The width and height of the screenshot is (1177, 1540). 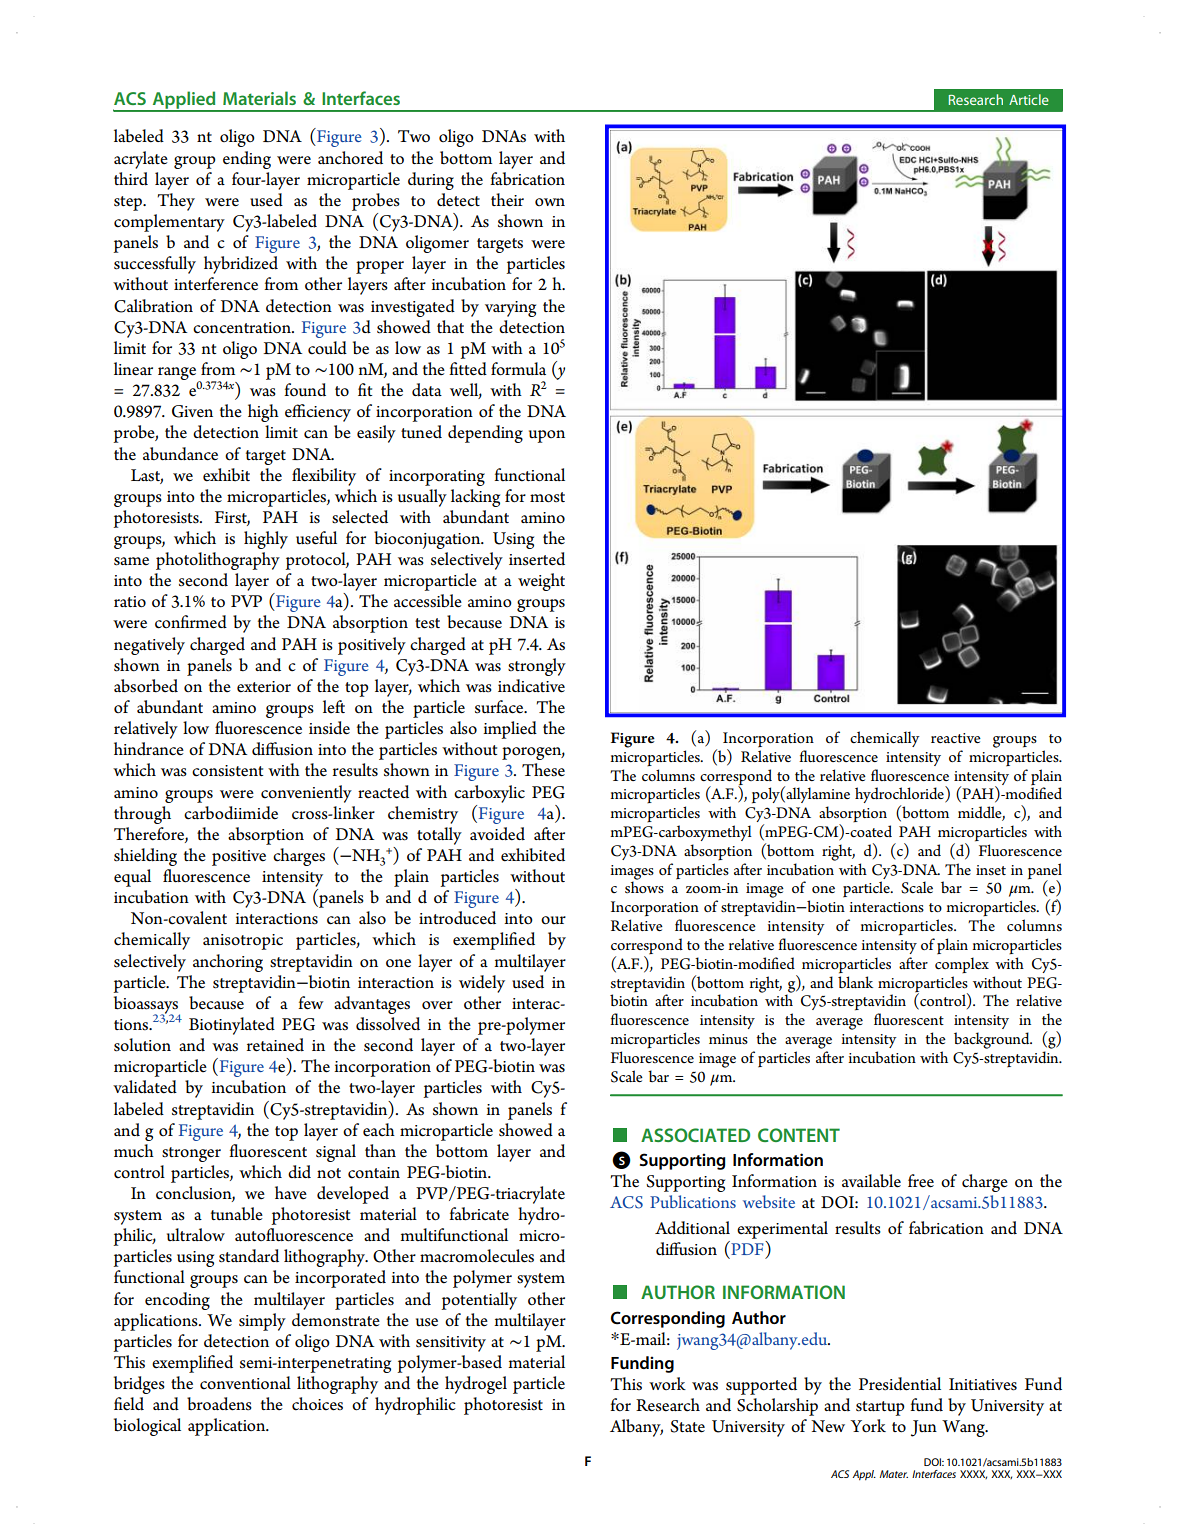 I want to click on reactive, so click(x=956, y=738).
